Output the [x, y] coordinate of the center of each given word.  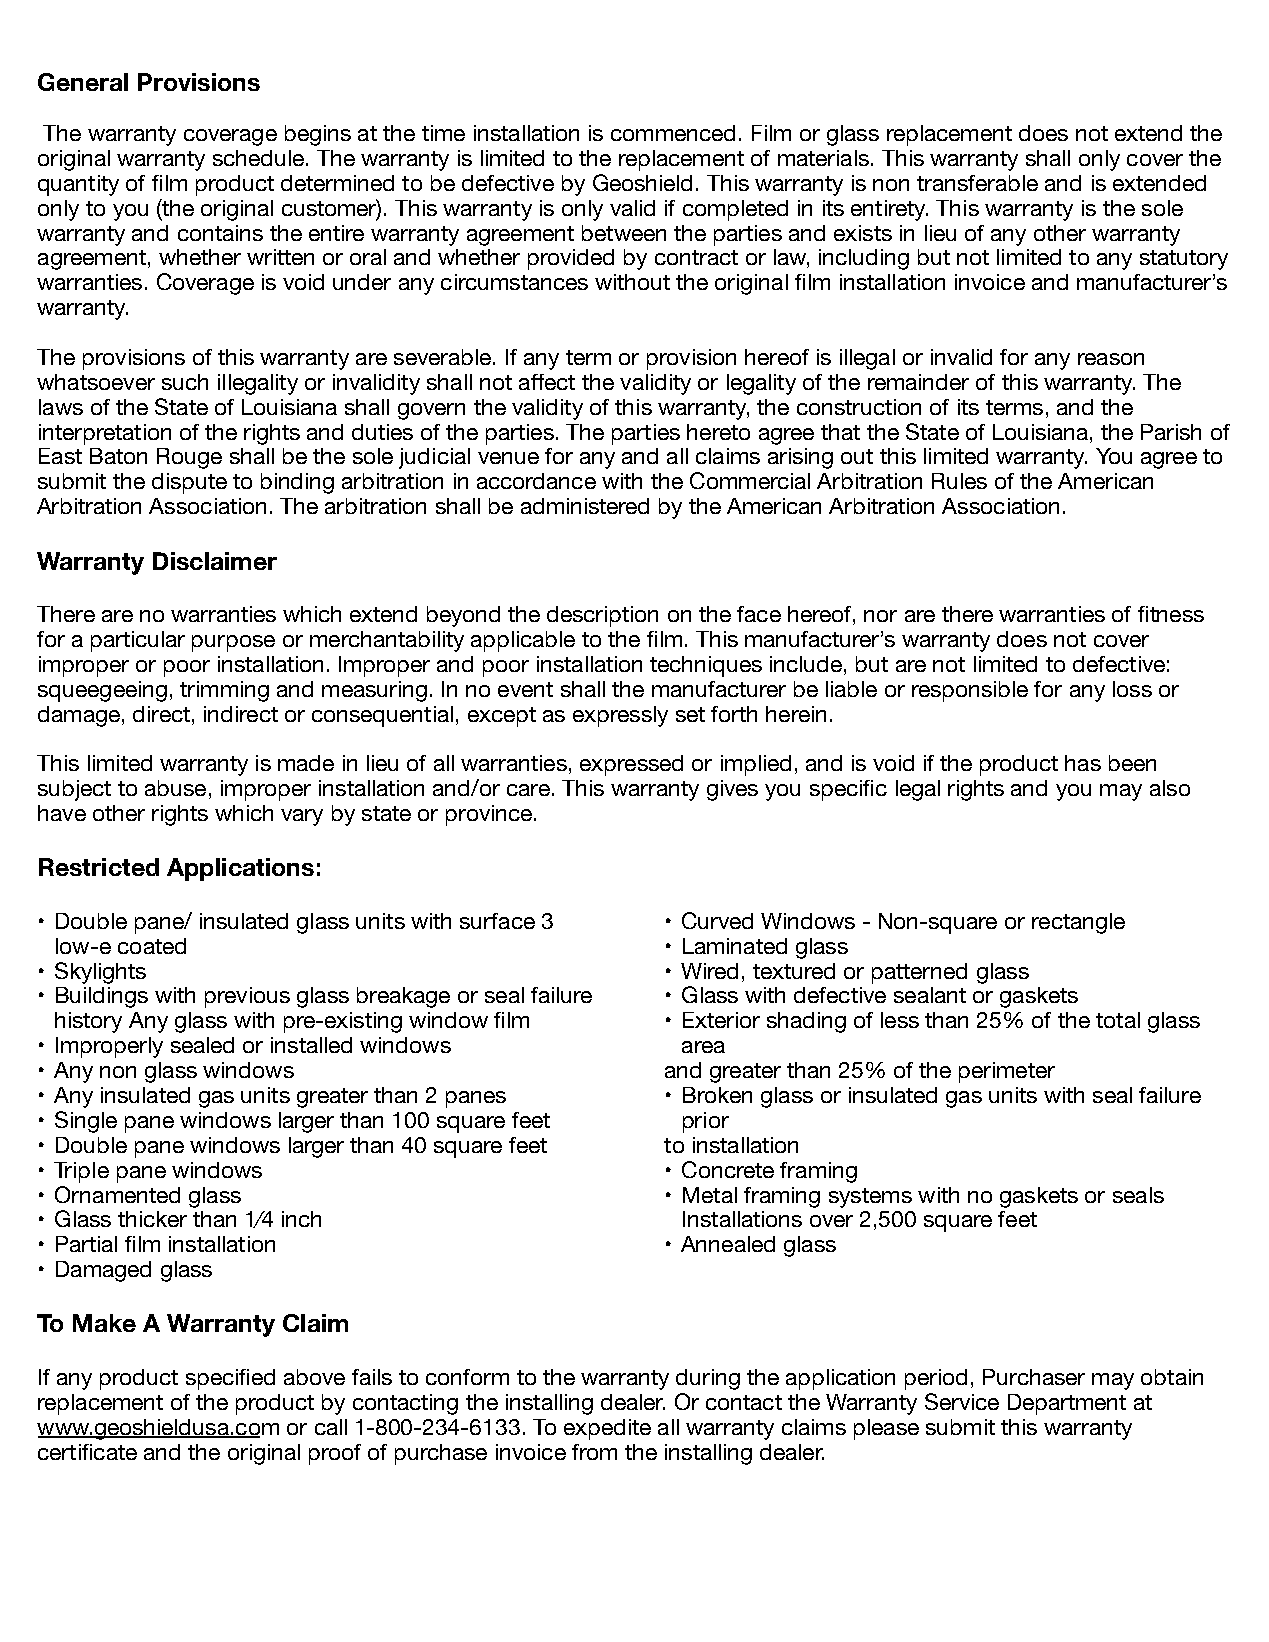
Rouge [189, 458]
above [314, 1377]
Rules [959, 481]
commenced [673, 133]
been [1132, 763]
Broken [717, 1095]
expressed [631, 765]
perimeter [1007, 1072]
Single [86, 1122]
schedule [258, 158]
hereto [718, 432]
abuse [175, 788]
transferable [977, 183]
